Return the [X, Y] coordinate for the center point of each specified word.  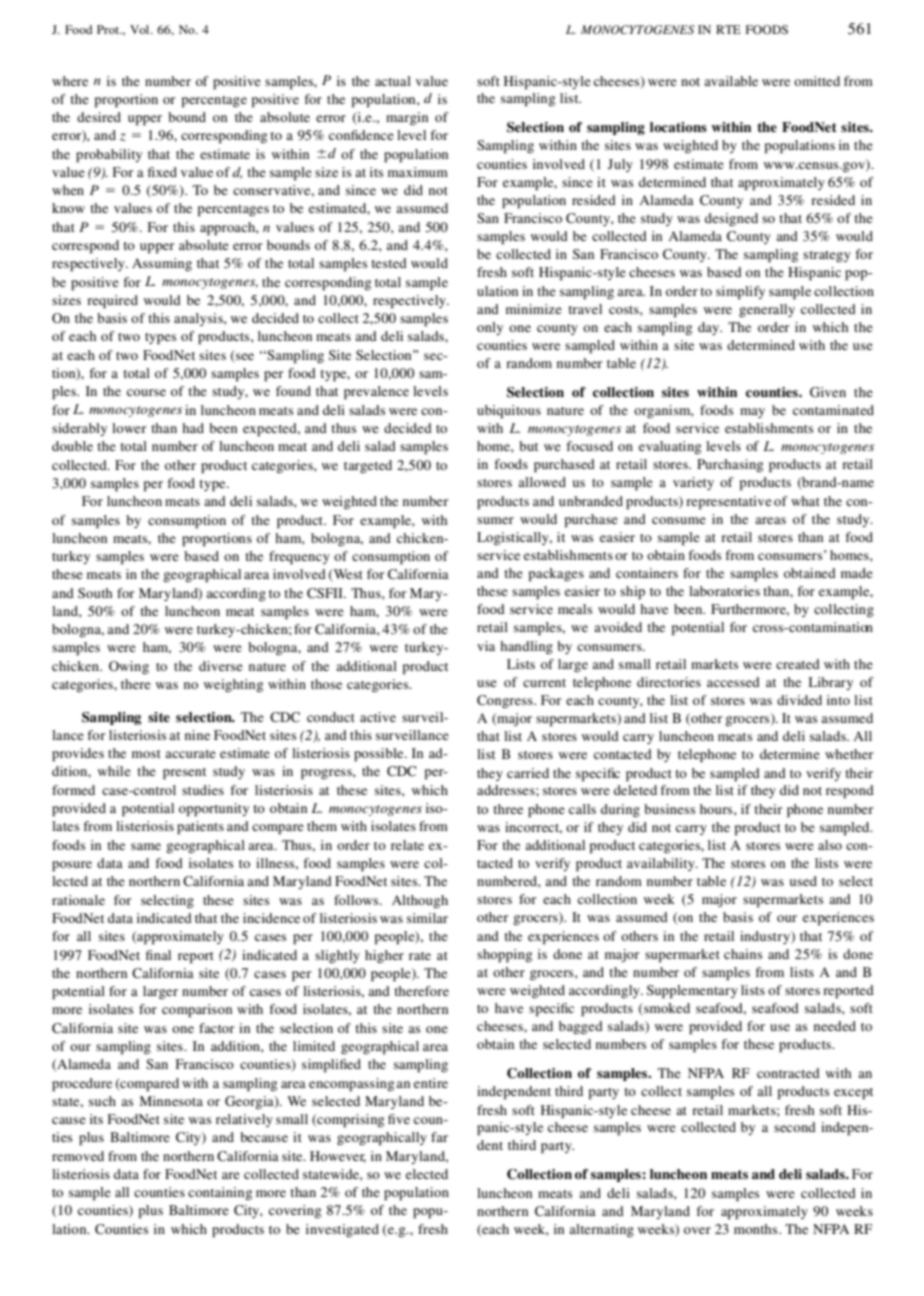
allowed [542, 482]
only [490, 328]
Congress [506, 701]
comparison [197, 1011]
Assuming [162, 264]
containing [220, 1193]
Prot [109, 29]
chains [743, 954]
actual [393, 81]
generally [767, 310]
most [146, 754]
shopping [504, 956]
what [805, 501]
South [95, 593]
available [731, 81]
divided [799, 700]
